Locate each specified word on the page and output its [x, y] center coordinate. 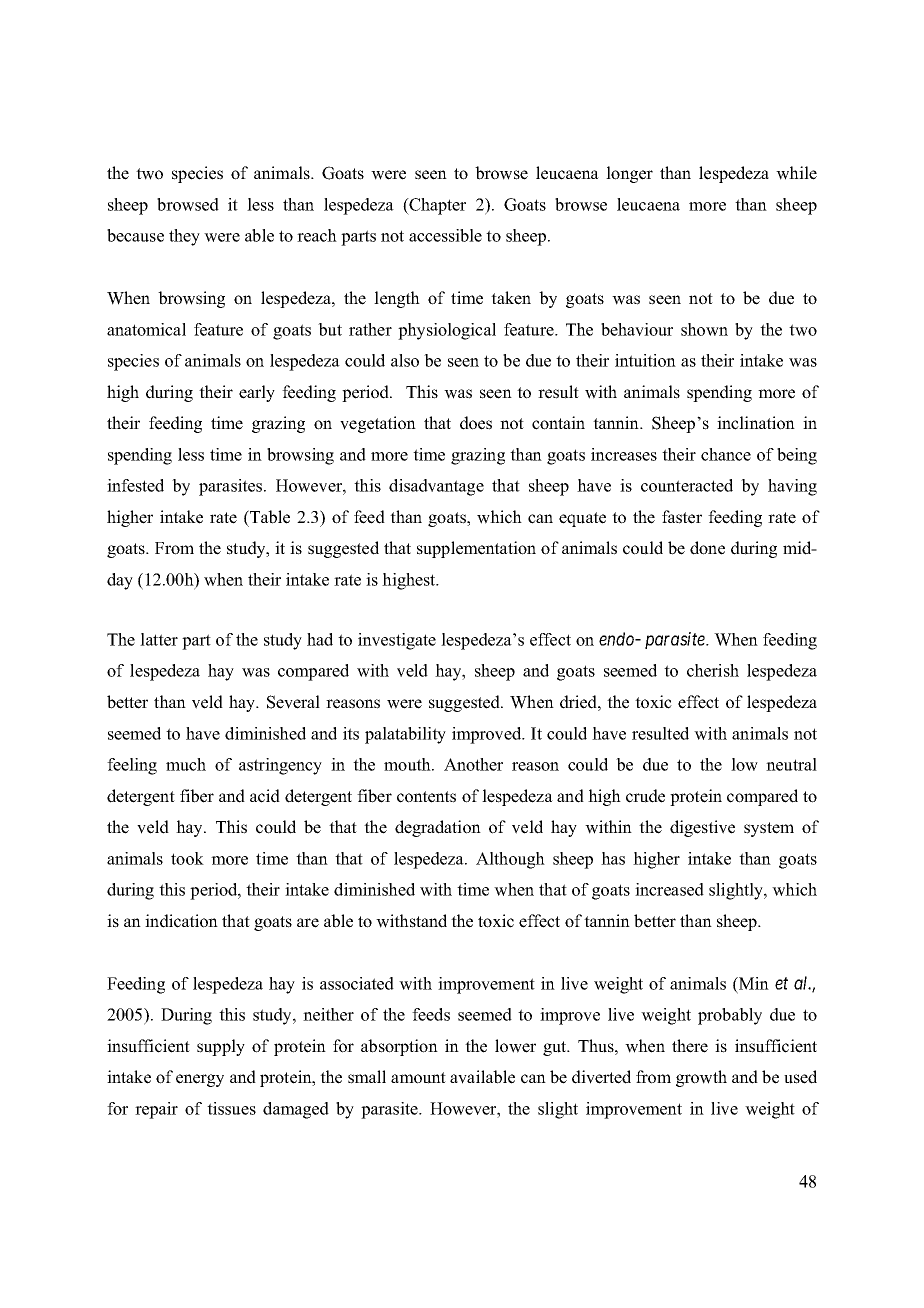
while [796, 173]
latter [159, 639]
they [184, 237]
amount [418, 1078]
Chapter [436, 206]
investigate [397, 641]
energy [200, 1080]
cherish [713, 670]
